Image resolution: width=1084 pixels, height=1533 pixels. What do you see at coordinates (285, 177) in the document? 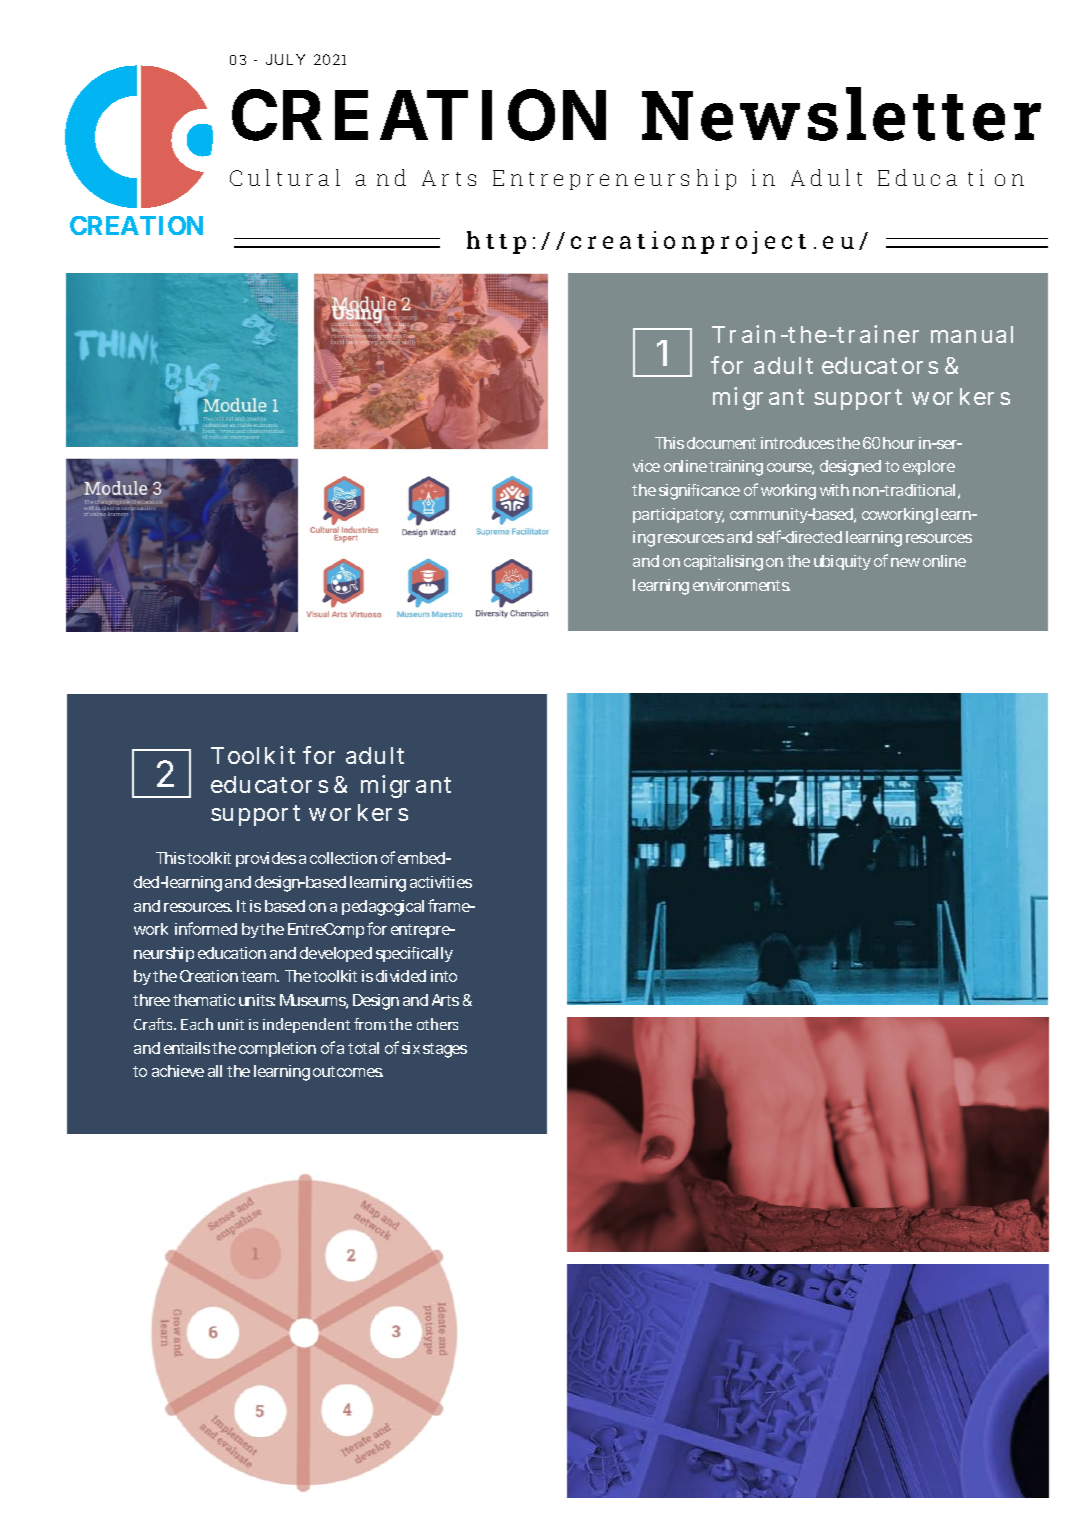
I see `Cultural` at bounding box center [285, 177].
